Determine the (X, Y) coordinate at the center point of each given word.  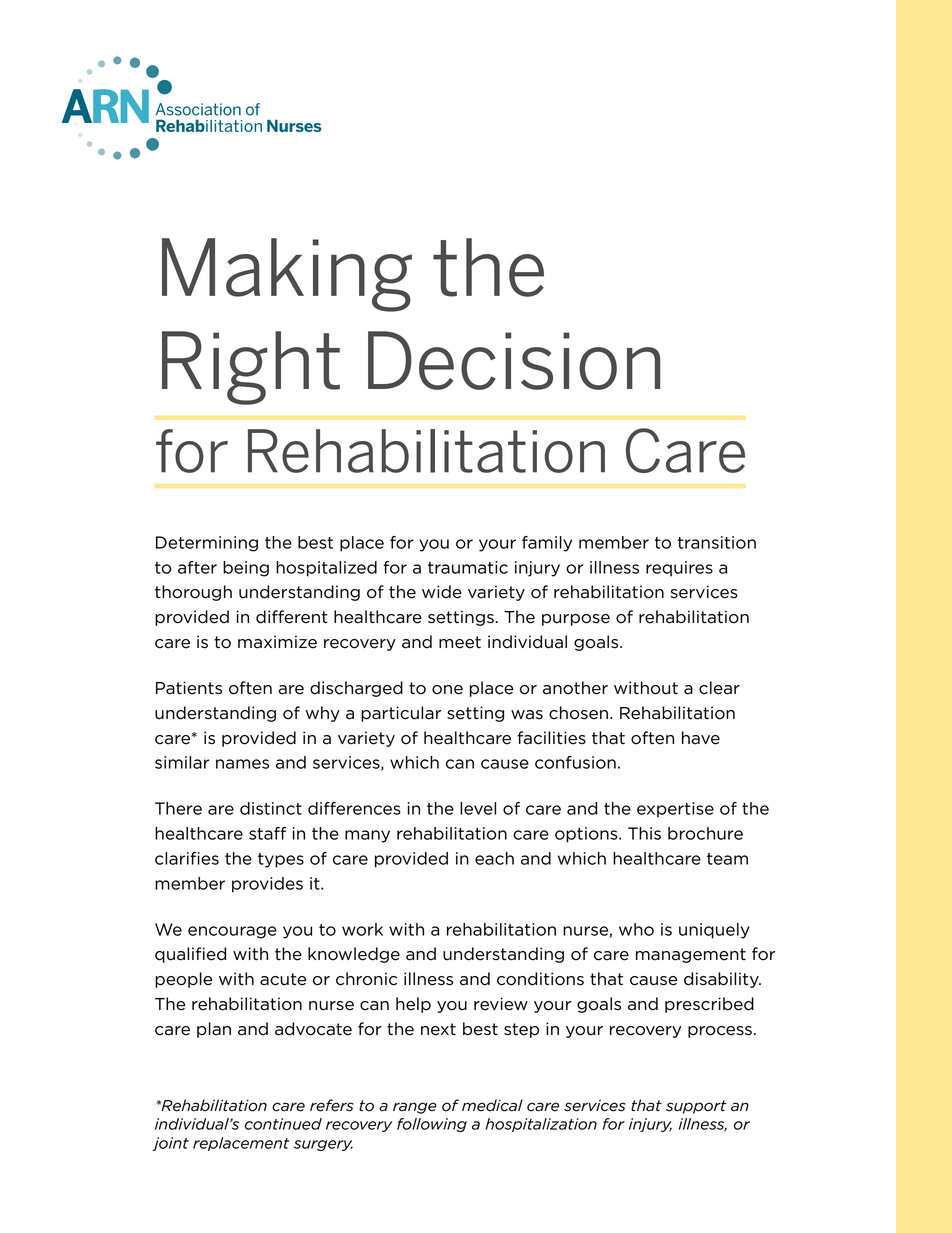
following (432, 1125)
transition (717, 542)
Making (287, 275)
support (696, 1107)
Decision (514, 360)
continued (283, 1124)
